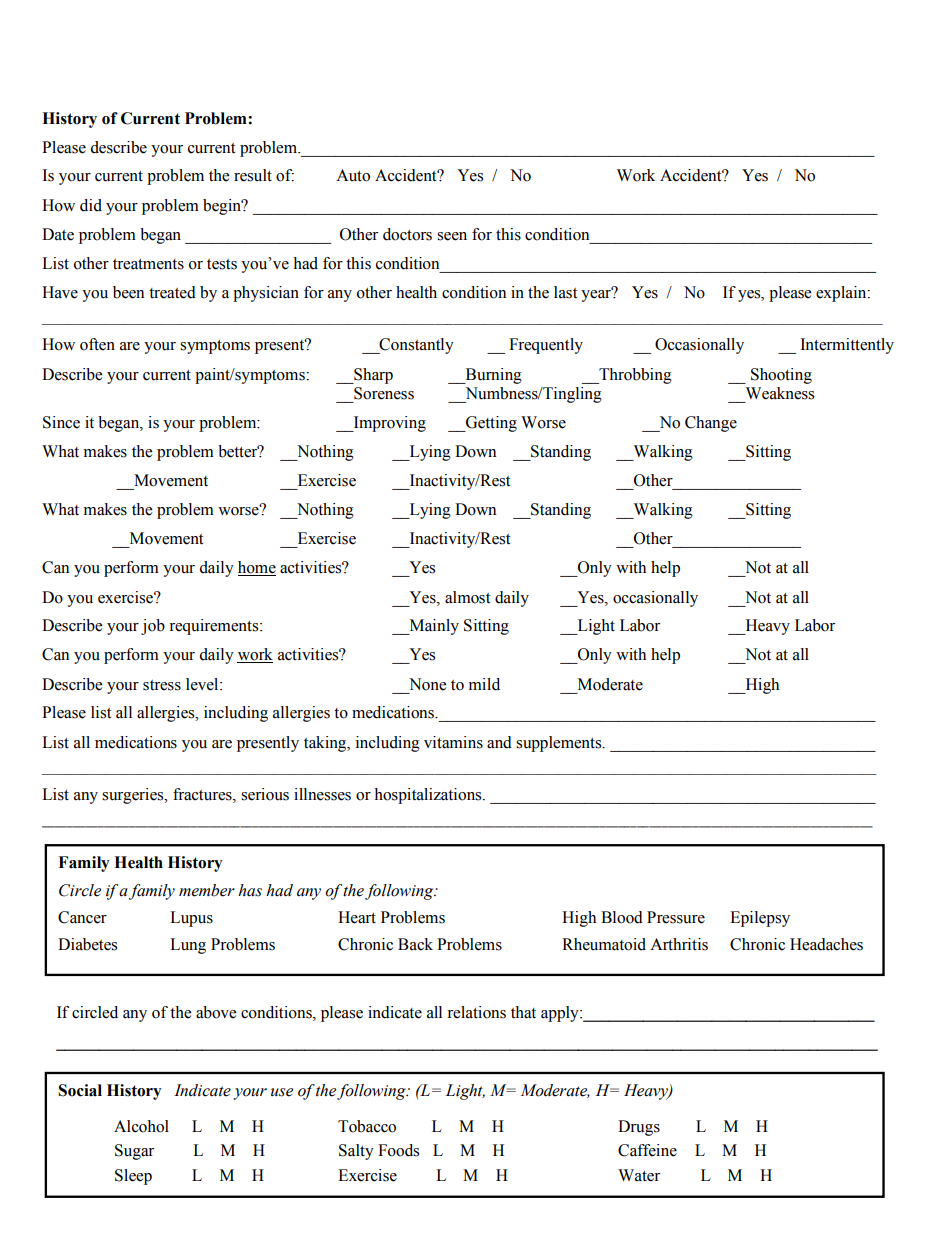 The image size is (952, 1233). I want to click on seen, so click(452, 236).
